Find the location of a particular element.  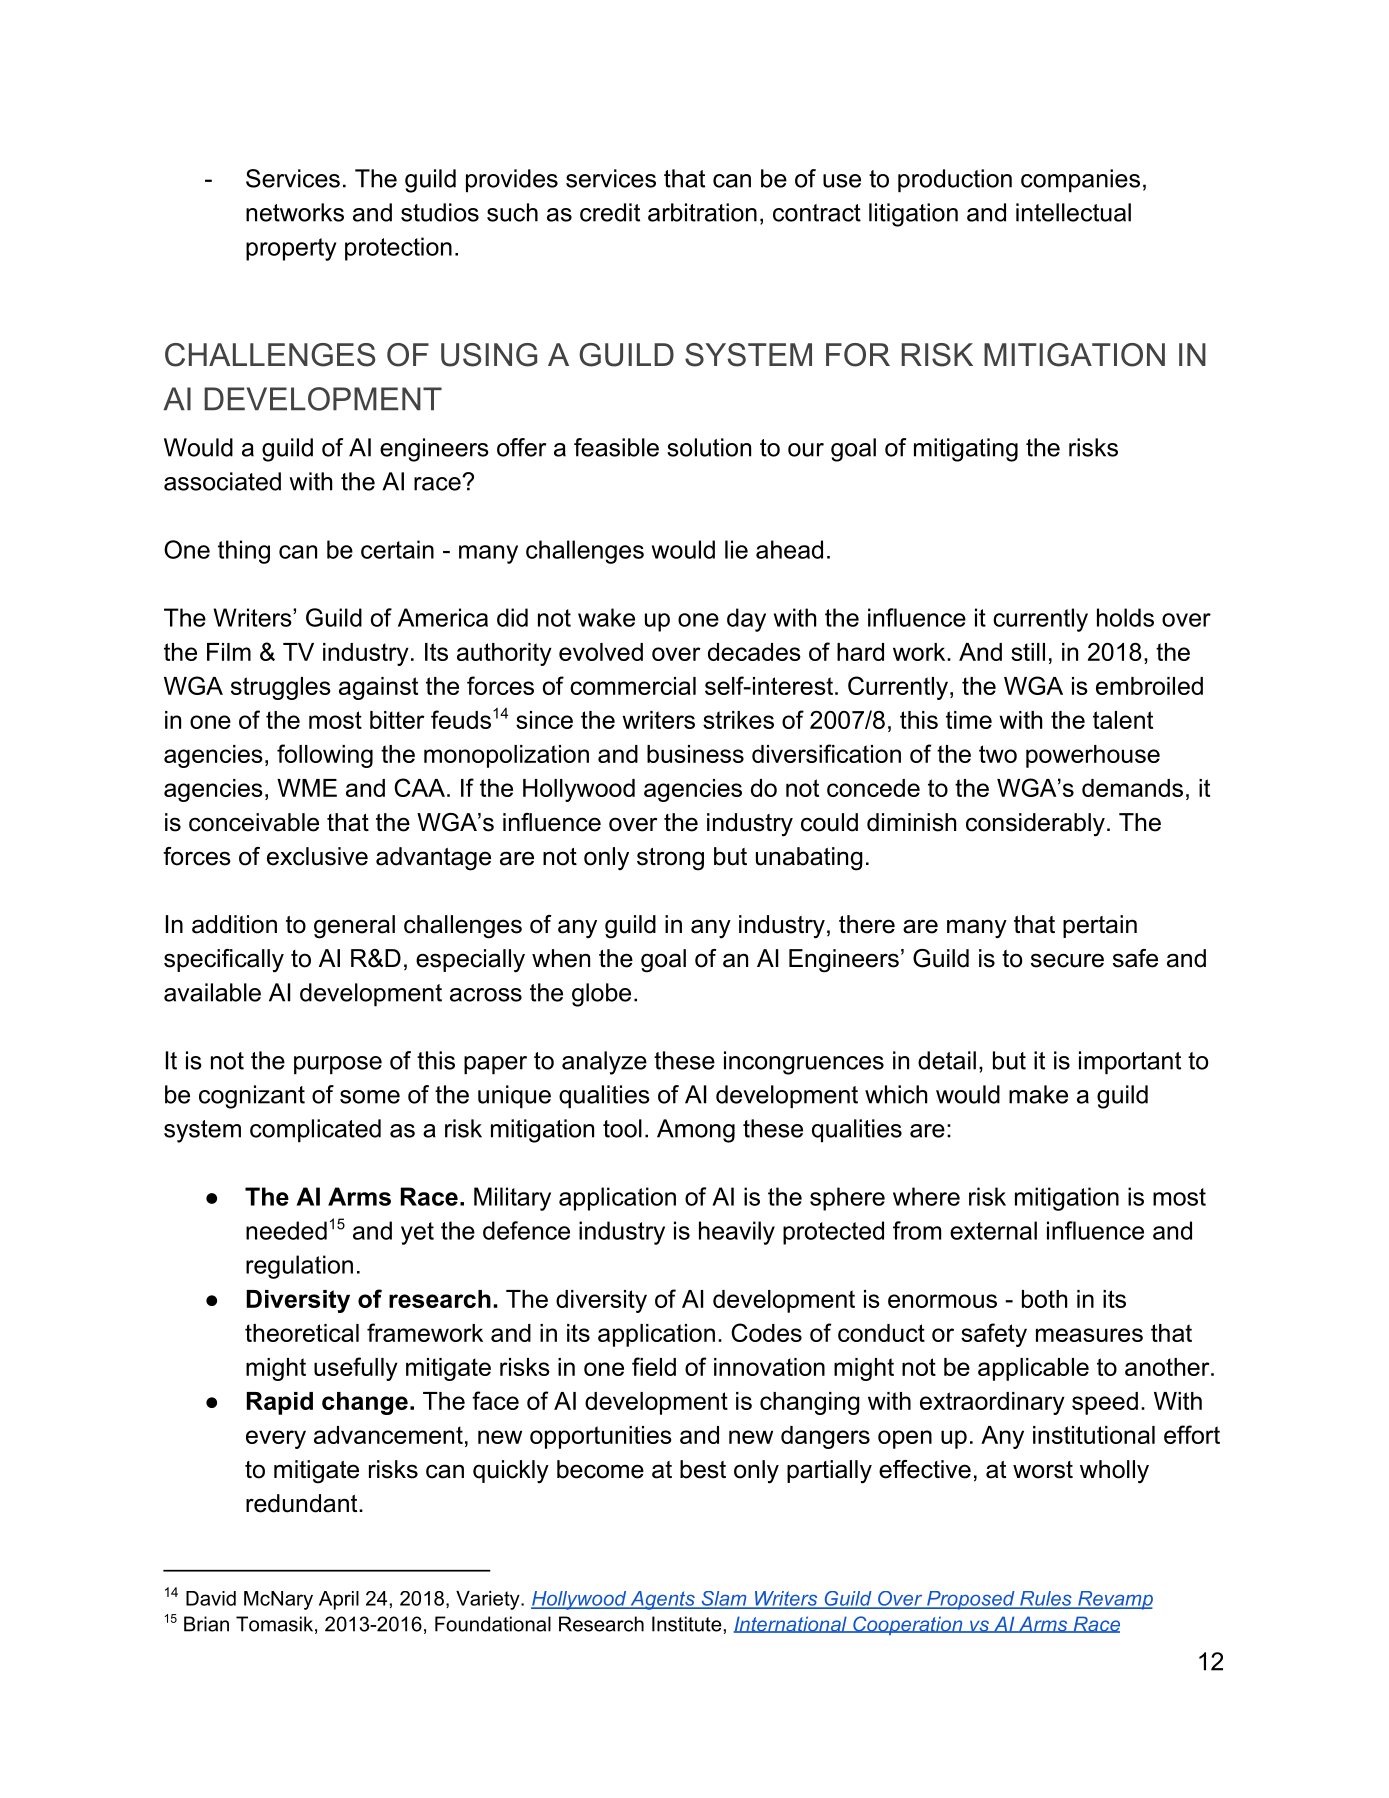

arbitration is located at coordinates (702, 212).
